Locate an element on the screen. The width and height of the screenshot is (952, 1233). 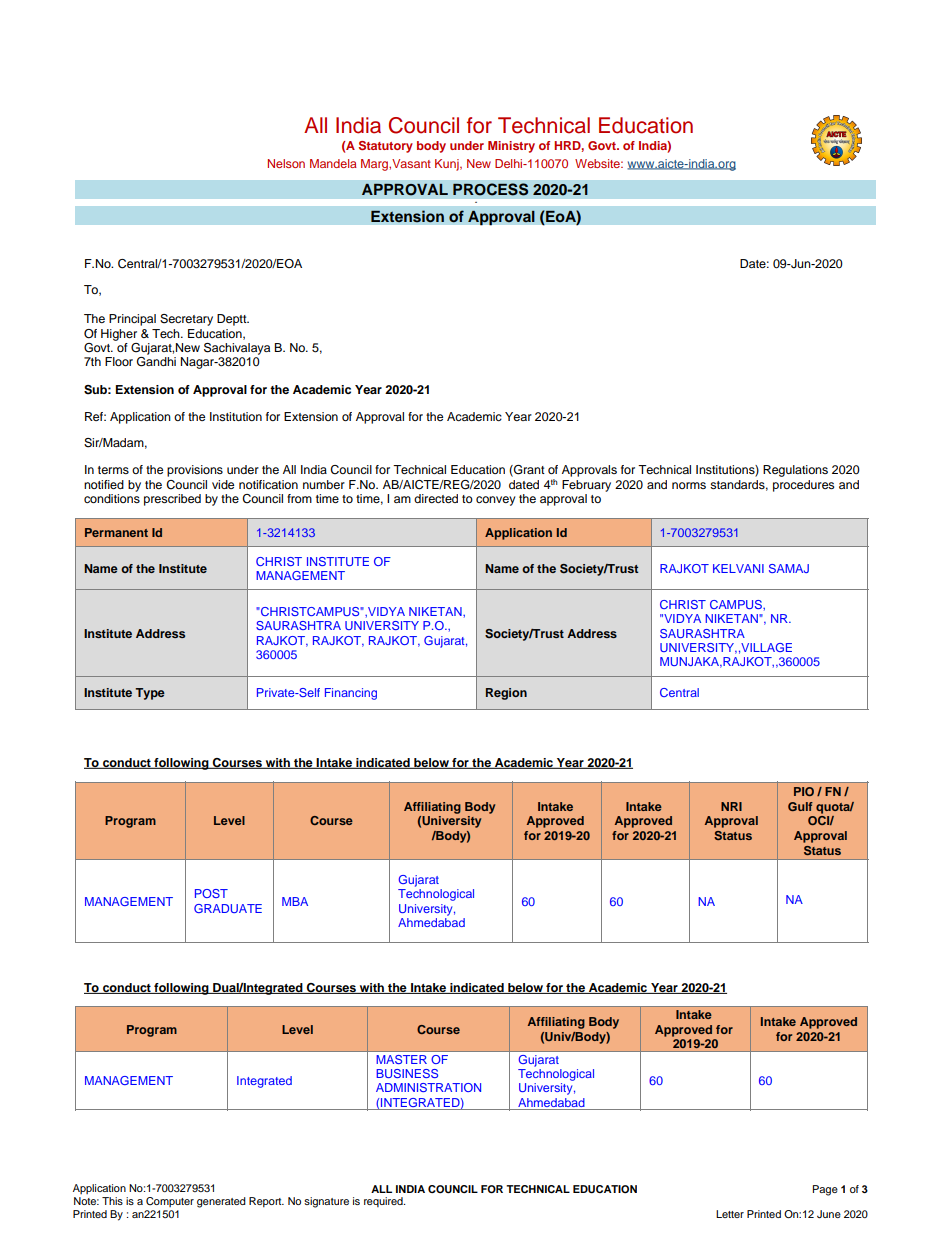
Region is located at coordinates (506, 694).
